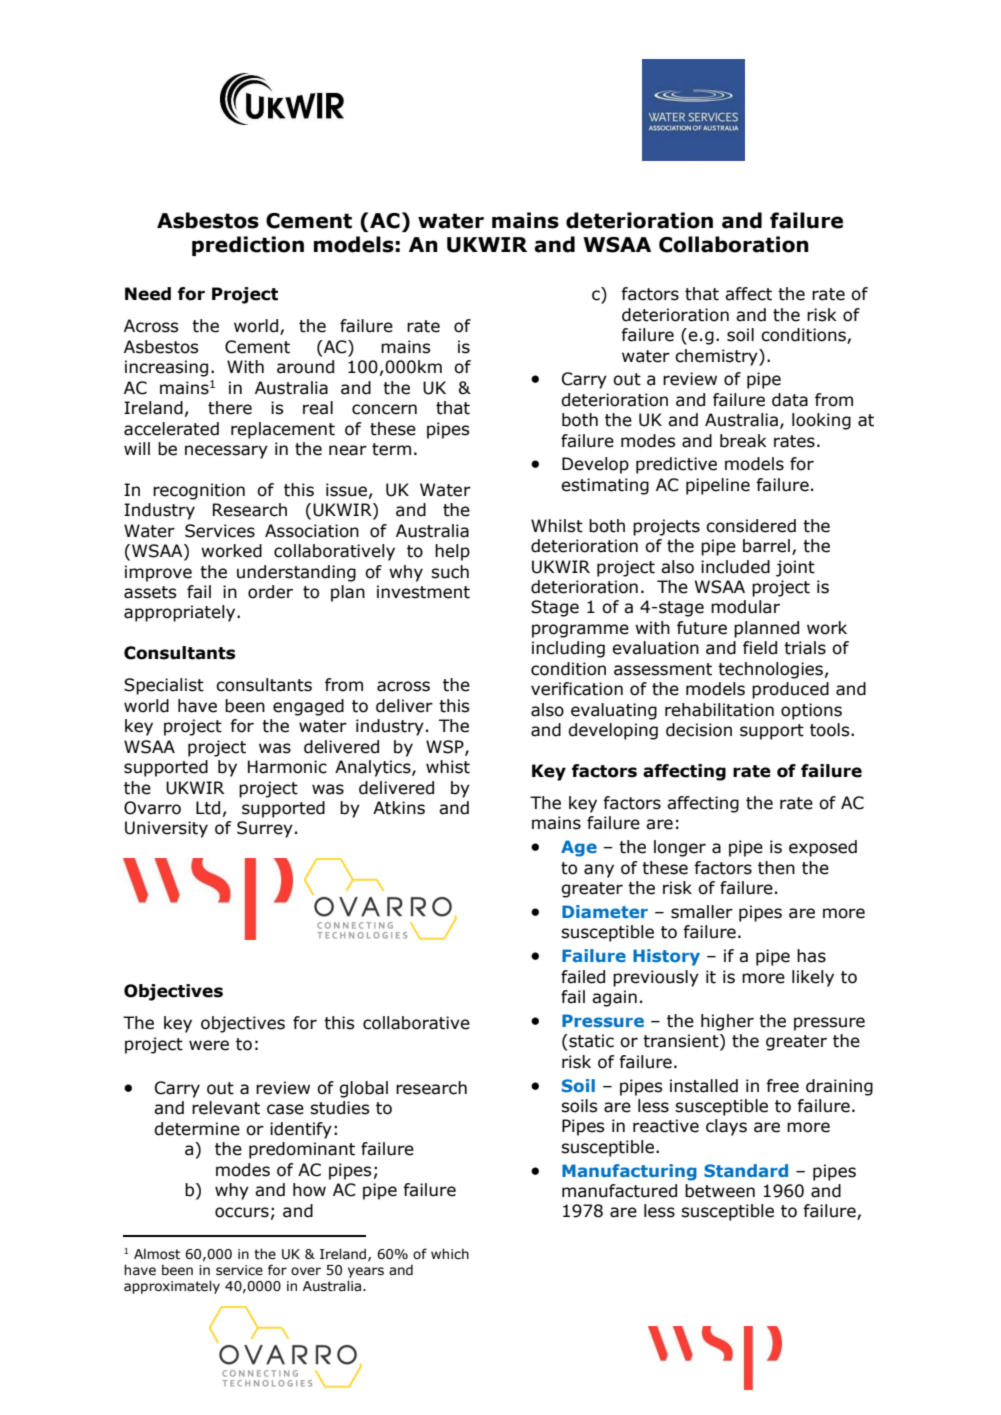  Describe the element at coordinates (727, 1022) in the screenshot. I see `higher` at that location.
